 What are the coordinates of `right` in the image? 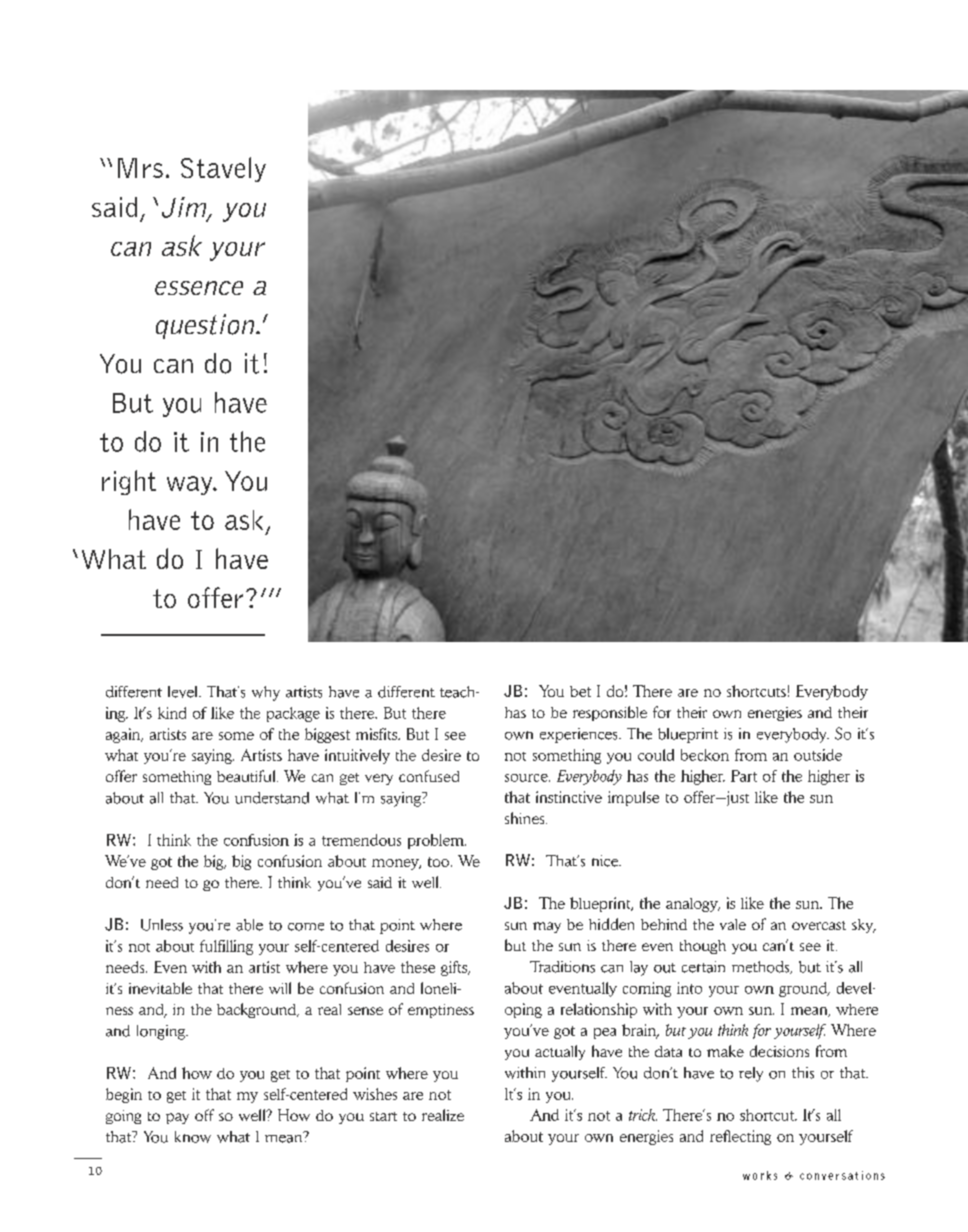 It's located at (129, 482).
